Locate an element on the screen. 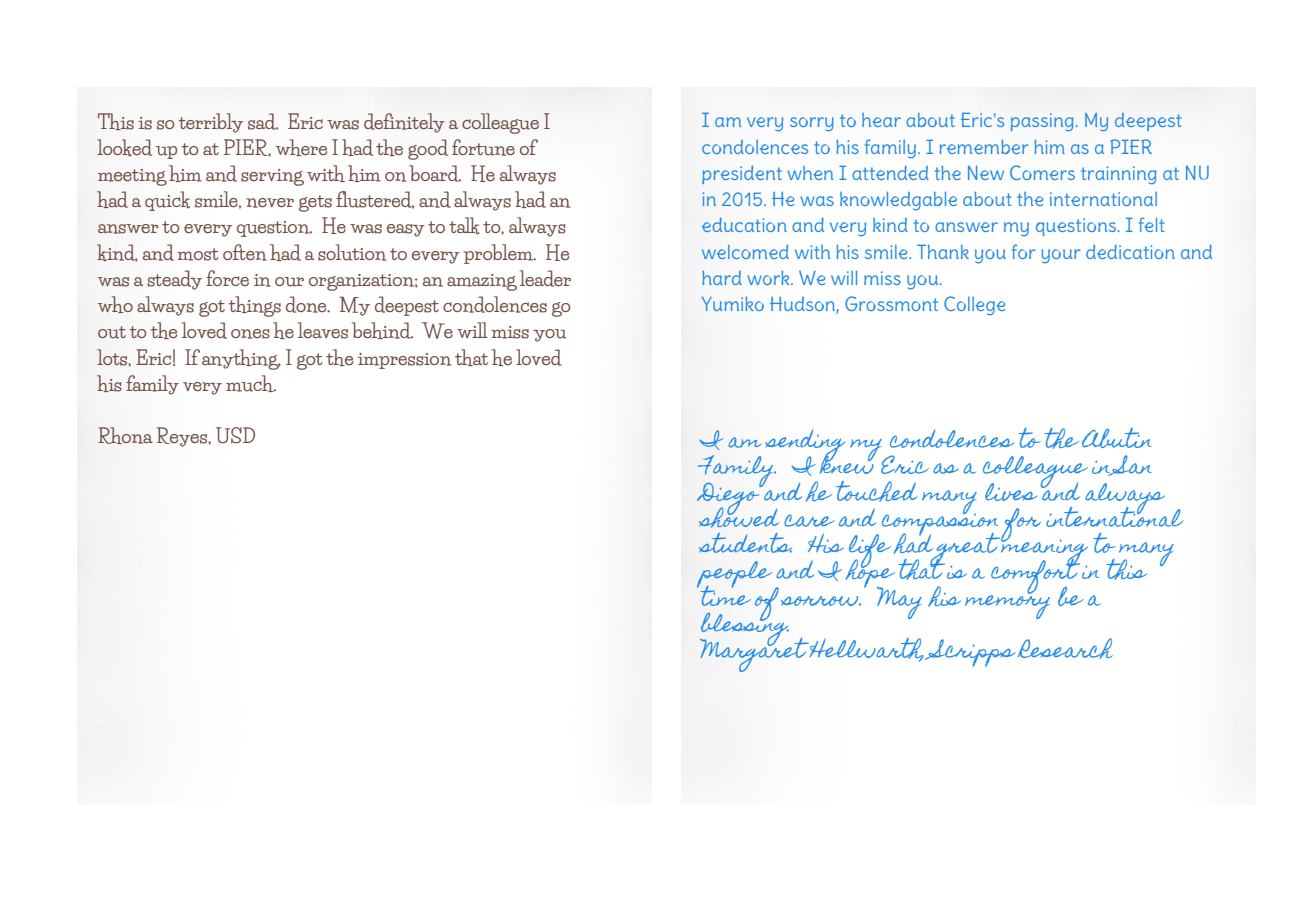 The width and height of the screenshot is (1308, 924). things is located at coordinates (255, 306).
